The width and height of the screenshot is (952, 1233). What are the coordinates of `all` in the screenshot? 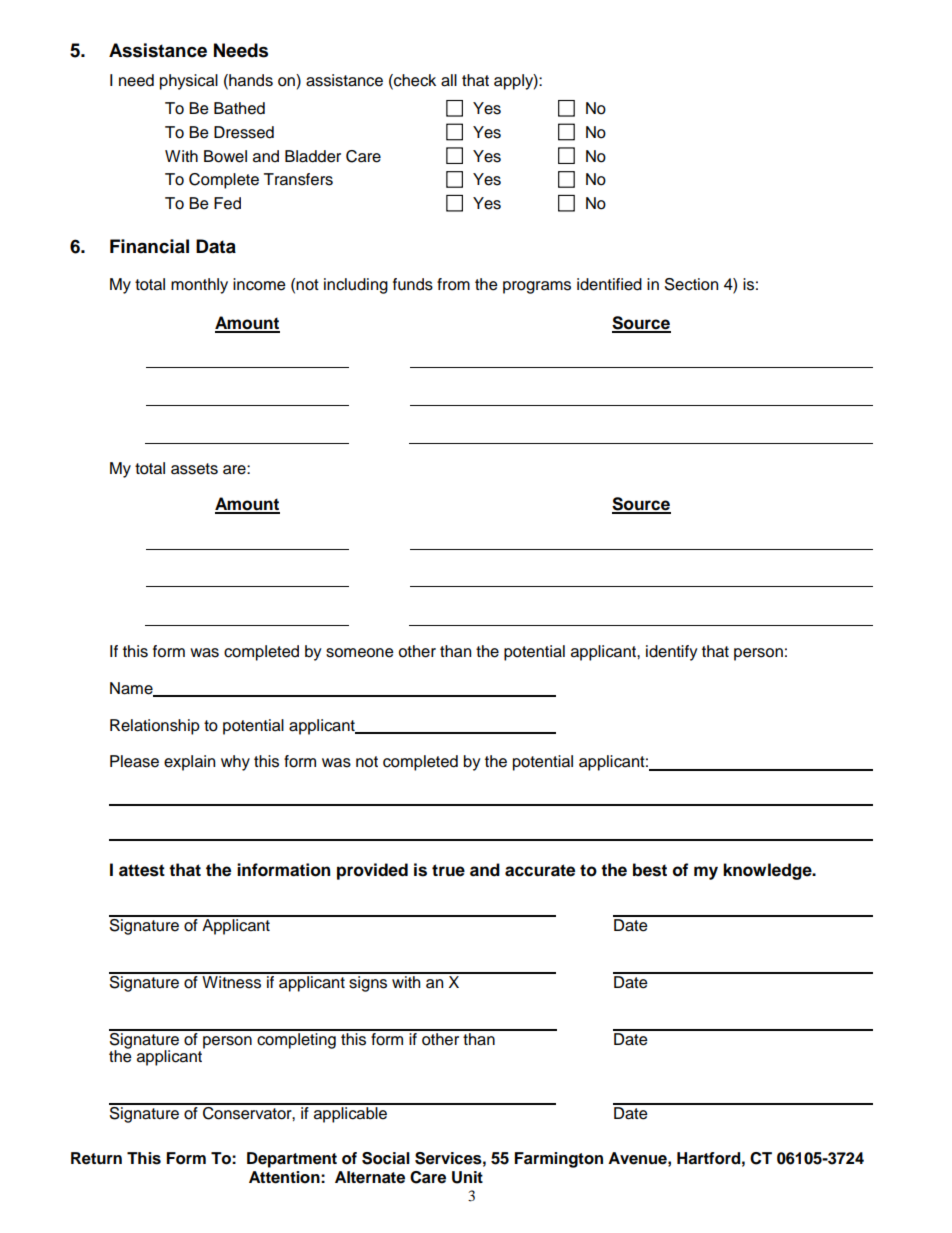 It's located at (449, 80).
